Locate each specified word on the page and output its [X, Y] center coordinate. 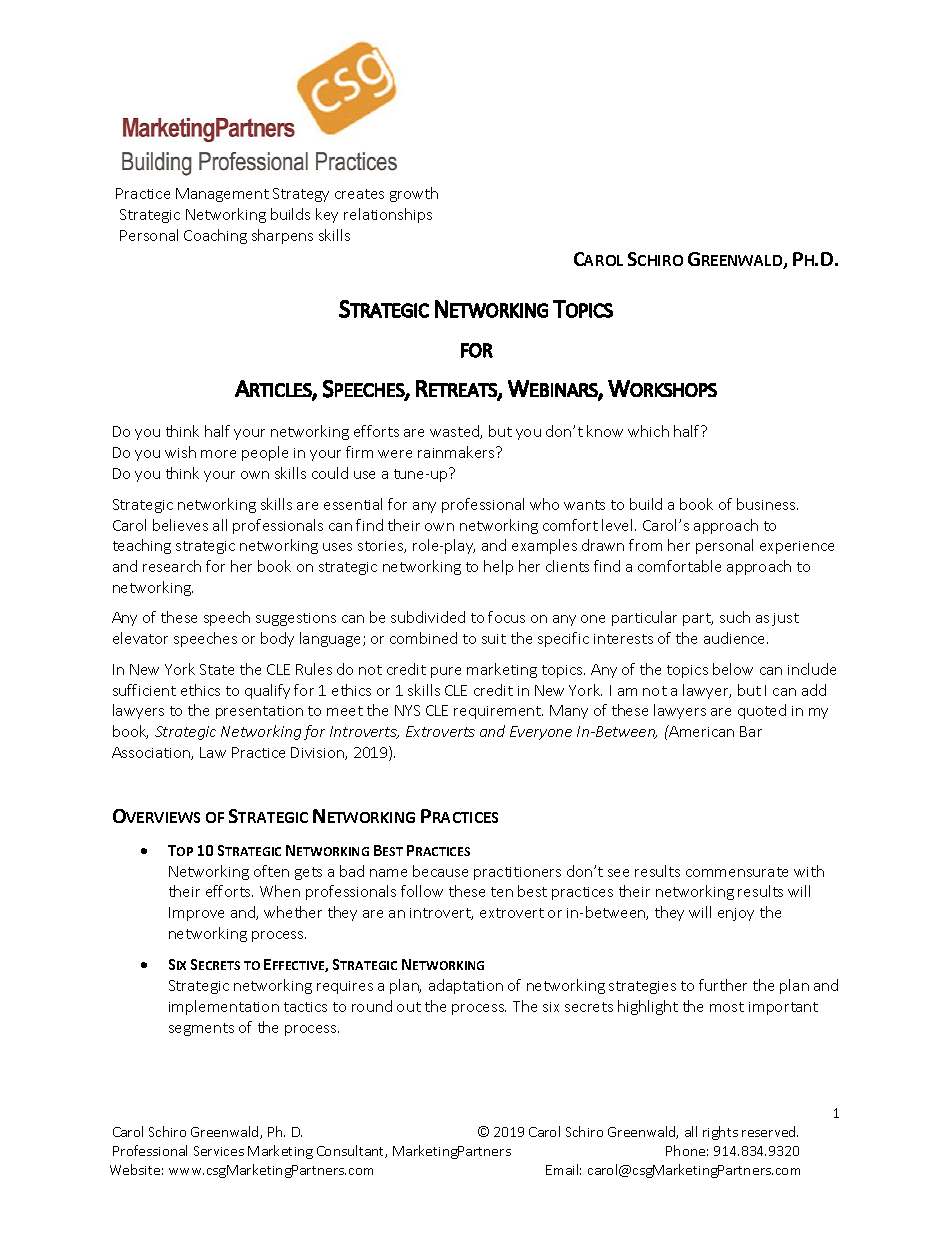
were [395, 454]
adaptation [466, 986]
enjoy [736, 914]
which [648, 431]
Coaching [215, 236]
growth [414, 194]
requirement [498, 712]
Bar [751, 731]
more [218, 454]
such [735, 617]
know [605, 431]
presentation [259, 712]
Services [219, 1151]
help [498, 567]
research [172, 566]
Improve [196, 914]
